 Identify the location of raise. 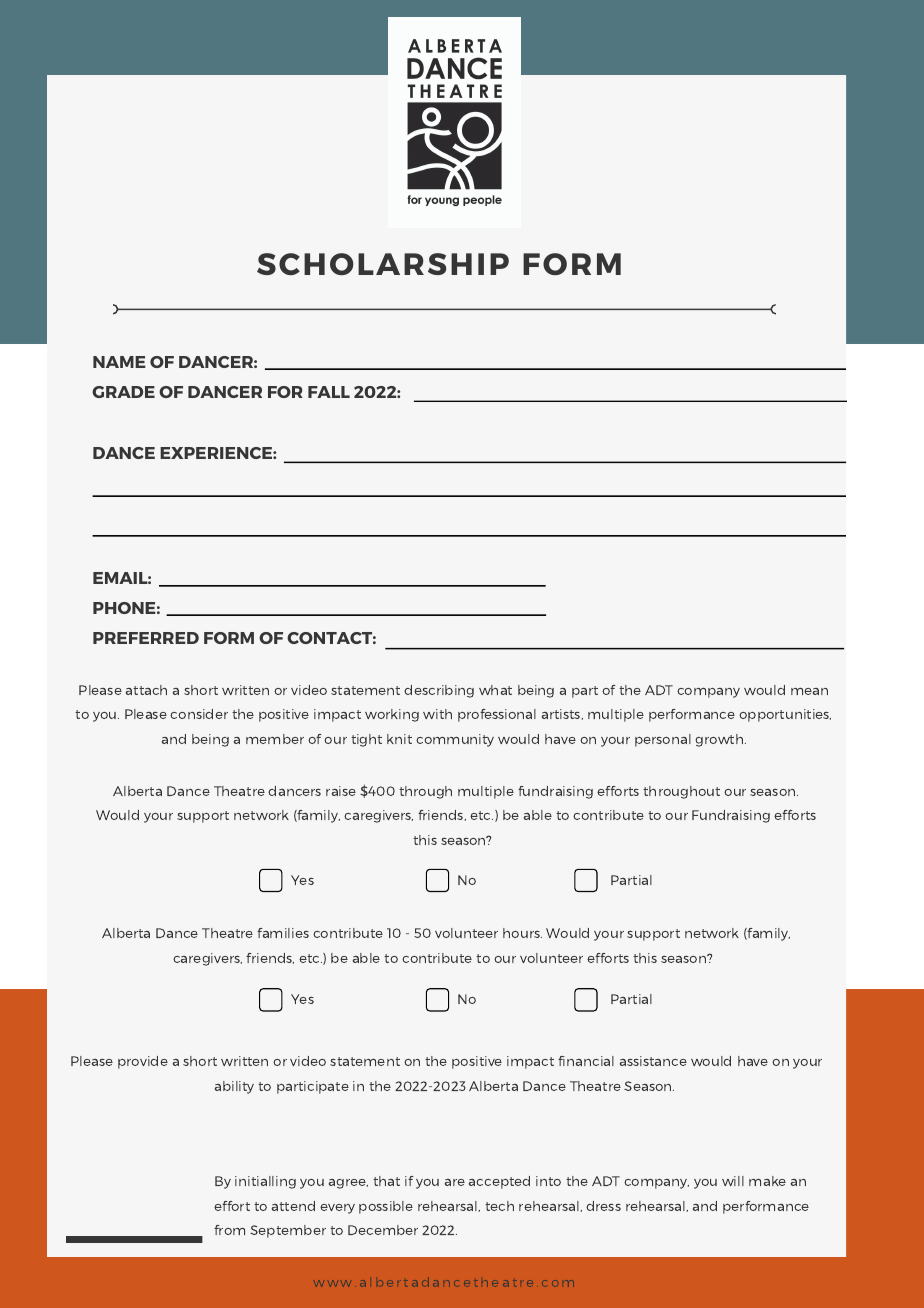
(341, 791).
